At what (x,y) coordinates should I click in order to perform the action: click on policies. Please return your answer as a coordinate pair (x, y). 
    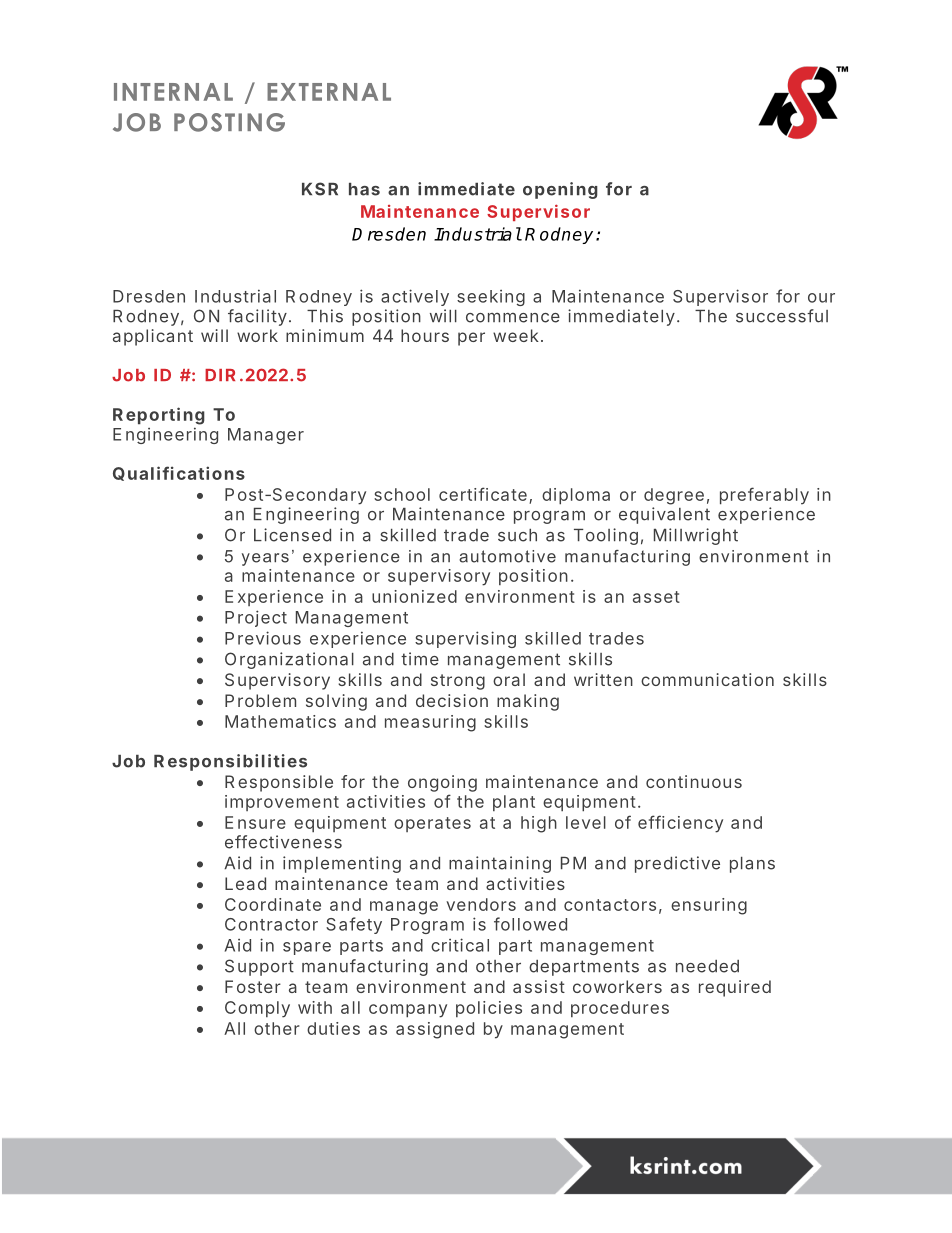
    Looking at the image, I should click on (489, 1009).
